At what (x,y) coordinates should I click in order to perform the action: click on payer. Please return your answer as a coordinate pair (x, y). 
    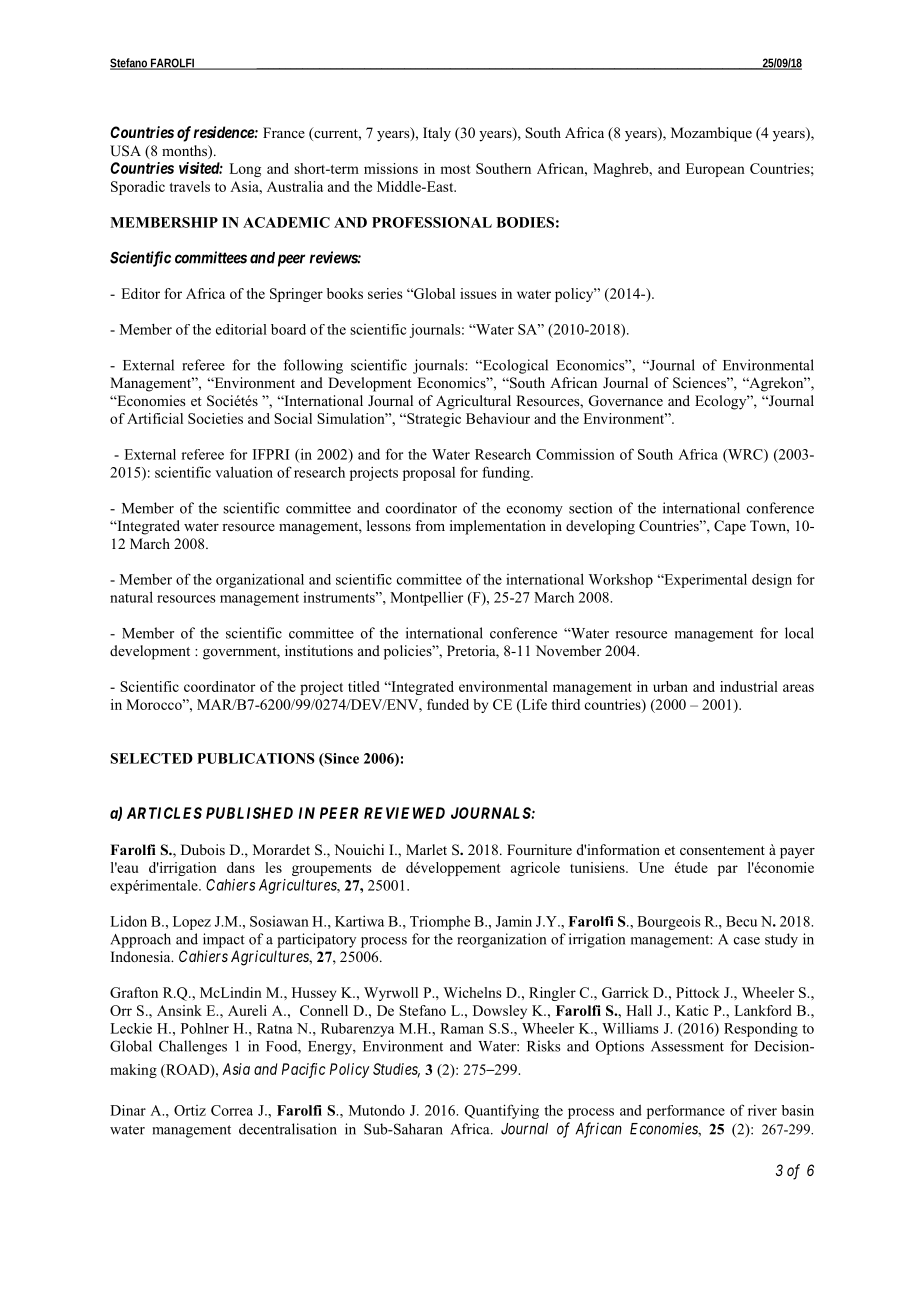
    Looking at the image, I should click on (797, 853).
